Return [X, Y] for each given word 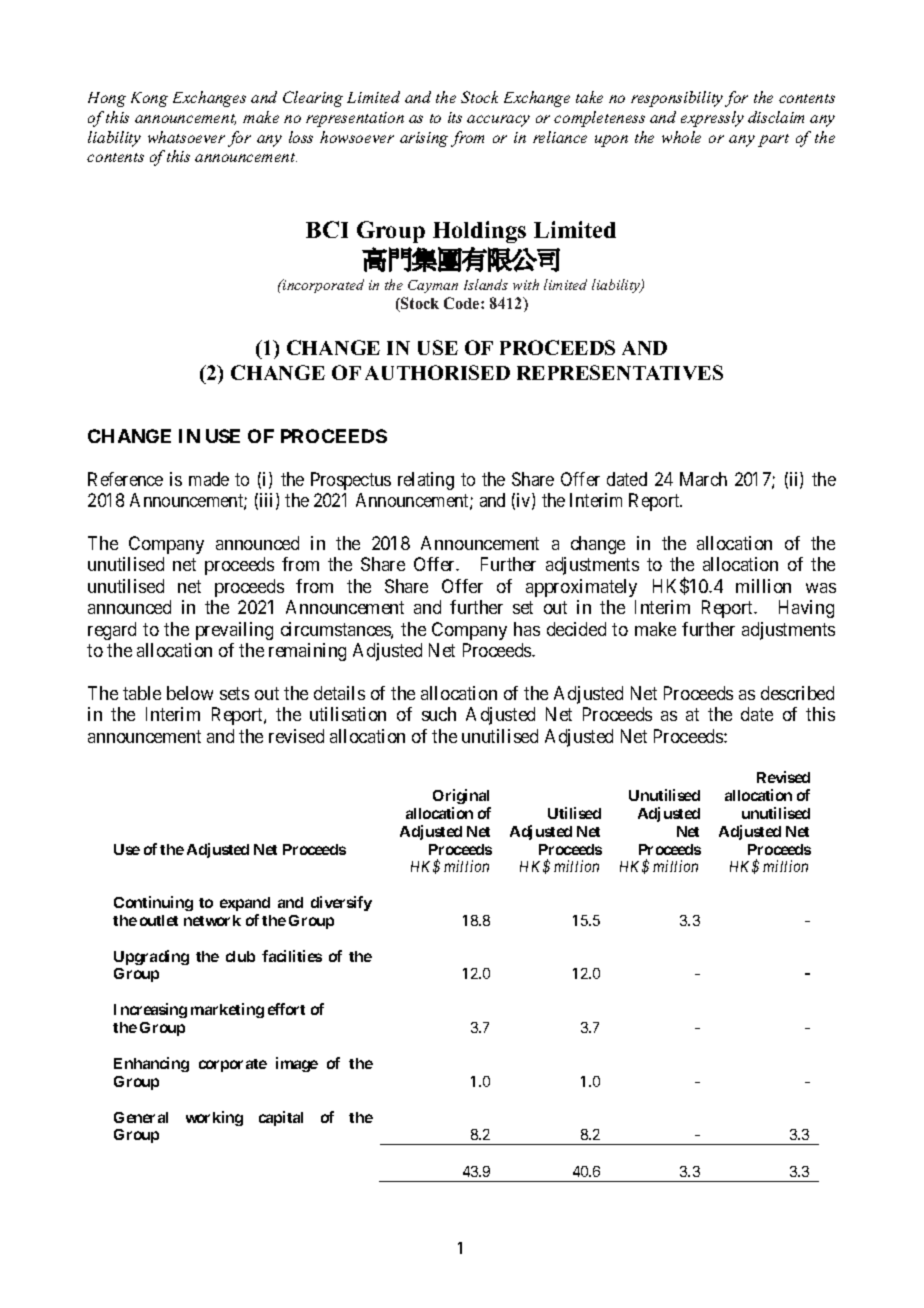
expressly [712, 119]
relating [426, 481]
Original [461, 796]
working [214, 1118]
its [455, 117]
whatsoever [186, 137]
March [703, 479]
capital [281, 1118]
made [209, 479]
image [297, 1064]
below [190, 693]
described [797, 693]
